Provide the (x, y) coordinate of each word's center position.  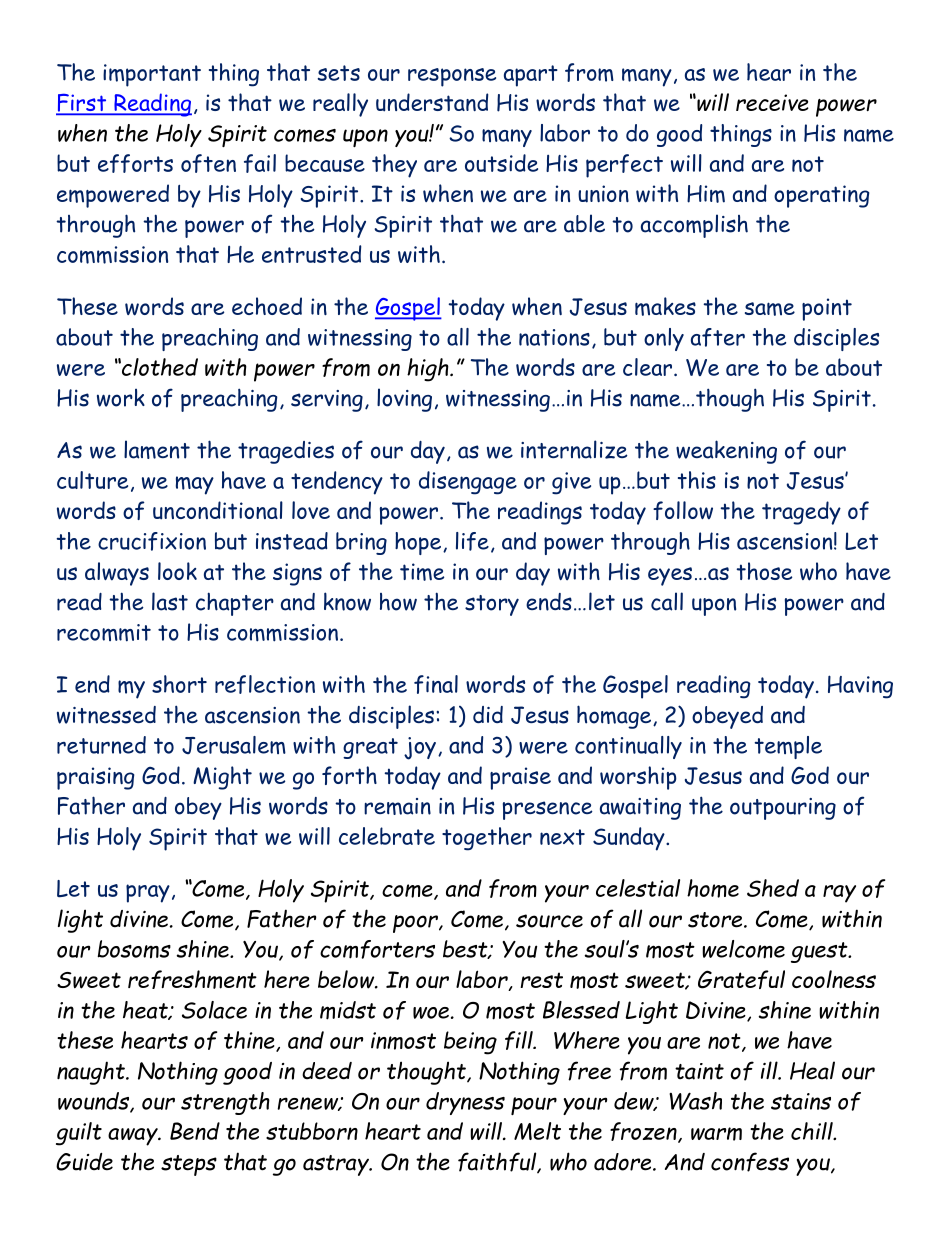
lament (157, 449)
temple (788, 747)
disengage (468, 483)
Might (222, 778)
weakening (726, 452)
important (152, 75)
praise (520, 778)
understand (432, 102)
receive (772, 102)
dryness (465, 1103)
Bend (195, 1131)
